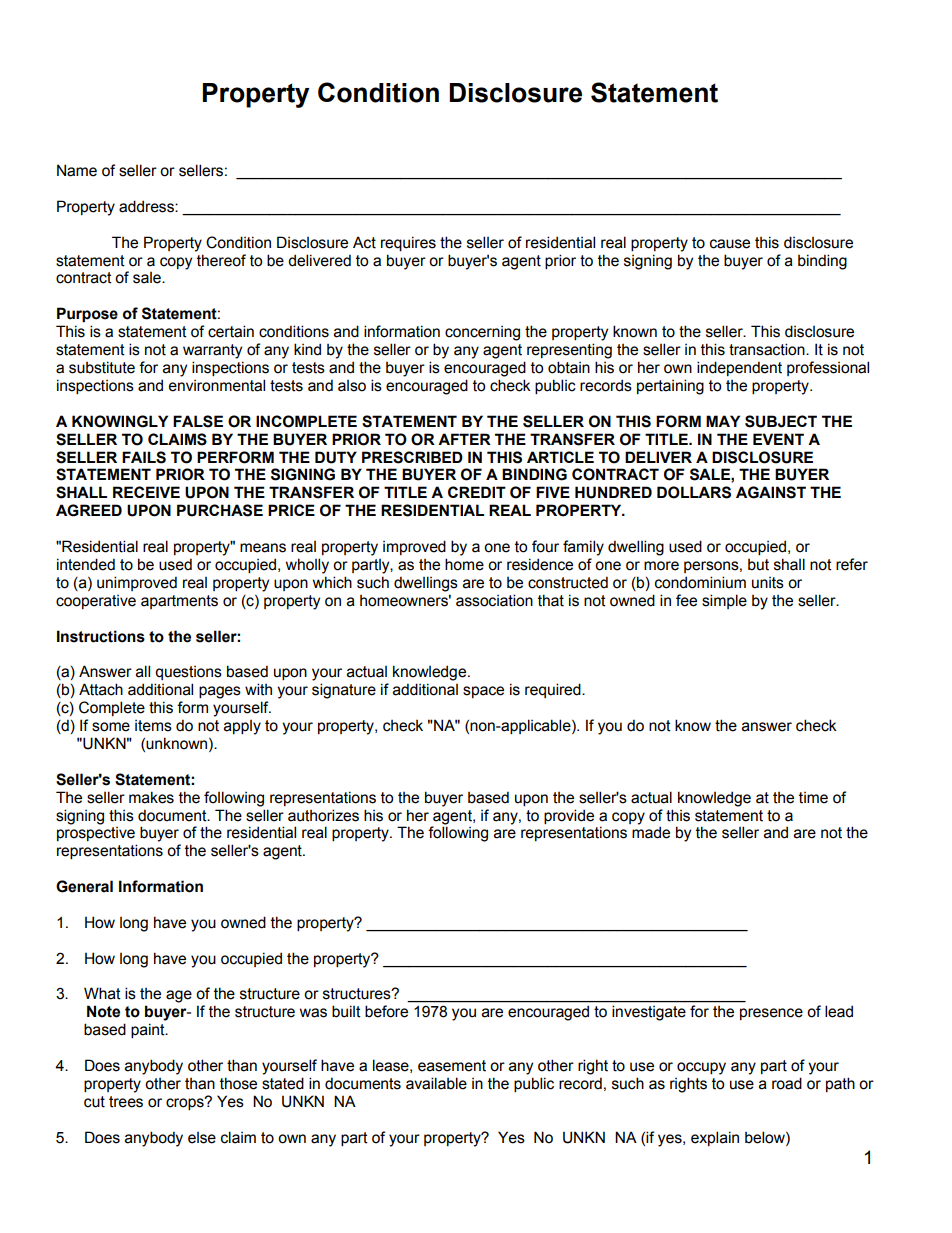  Describe the element at coordinates (408, 243) in the screenshot. I see `requires` at that location.
